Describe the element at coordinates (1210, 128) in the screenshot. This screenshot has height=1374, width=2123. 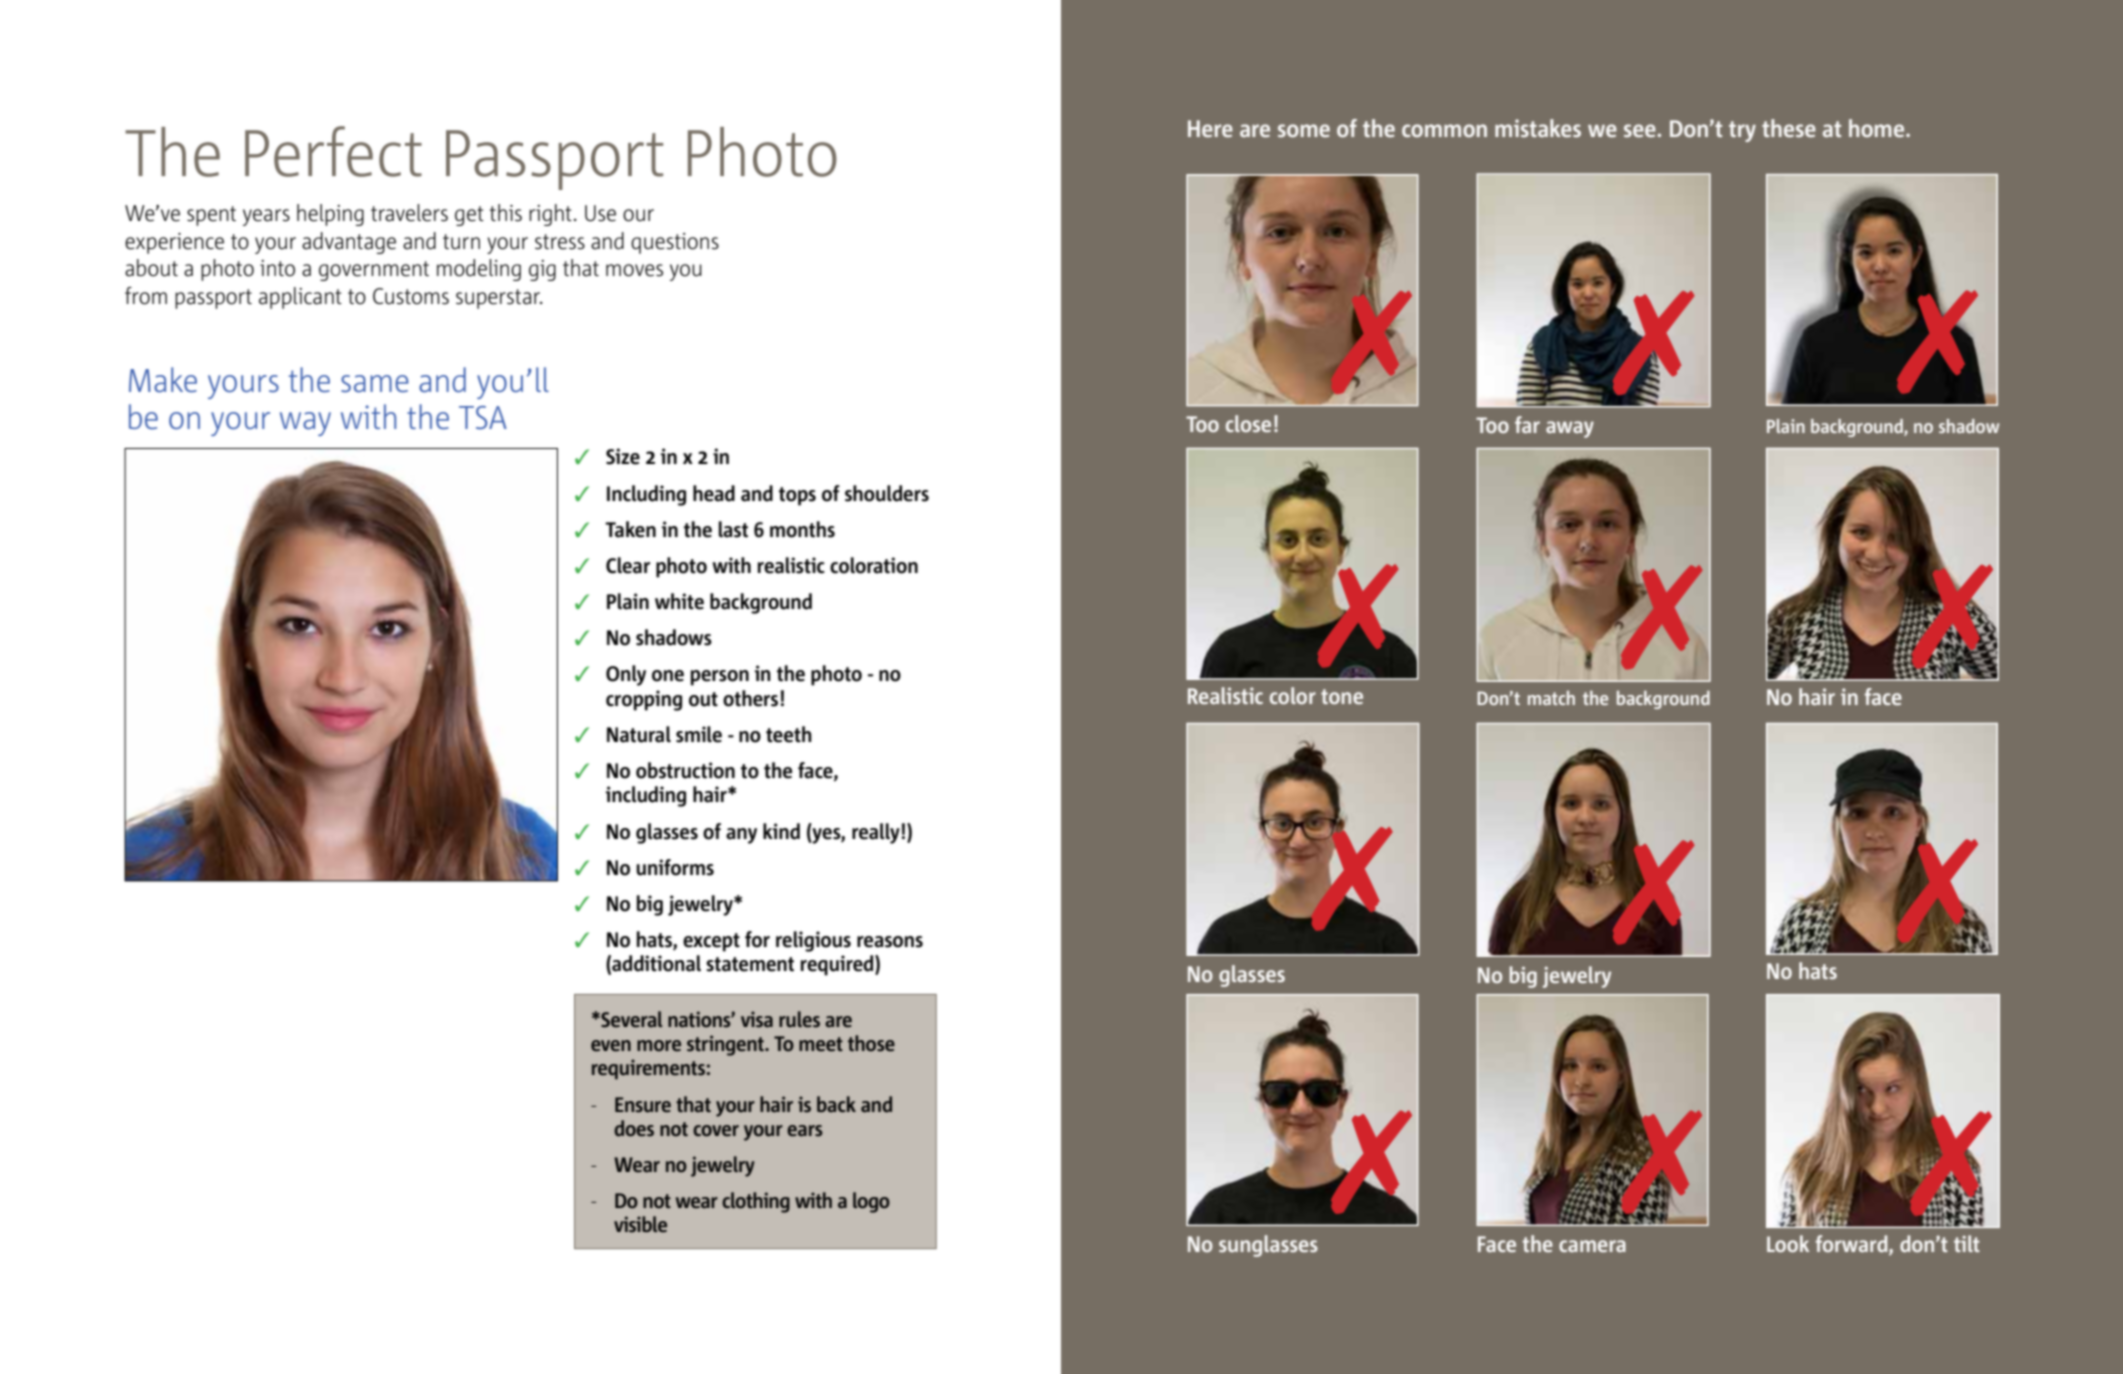
I see `Here` at that location.
